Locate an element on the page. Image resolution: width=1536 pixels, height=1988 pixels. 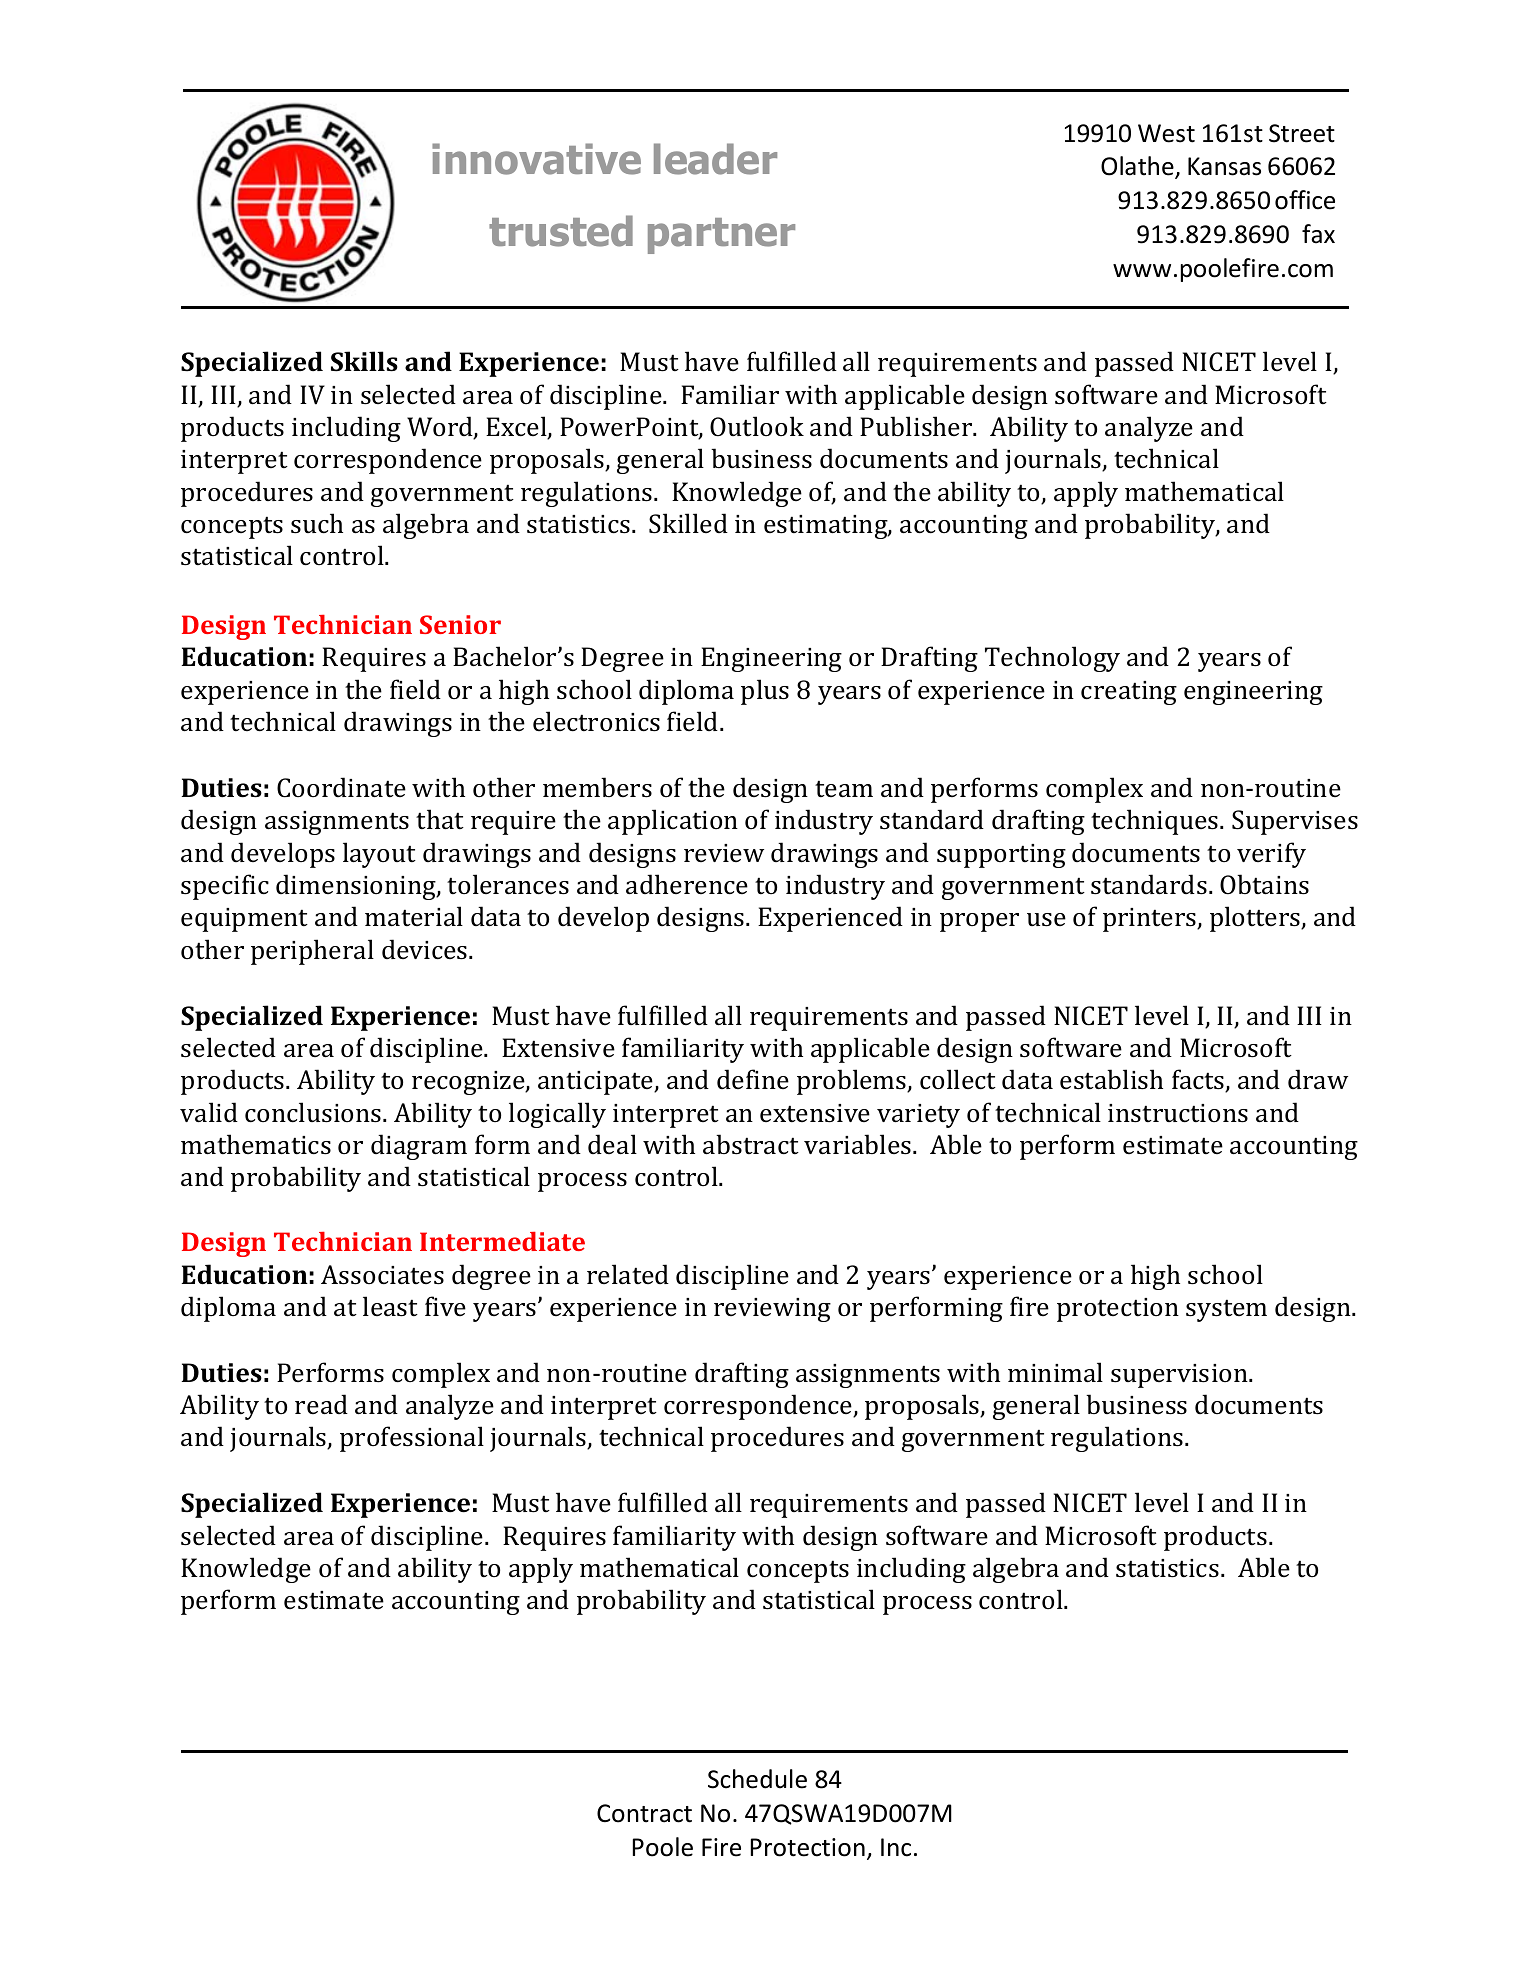
Contract is located at coordinates (644, 1813).
